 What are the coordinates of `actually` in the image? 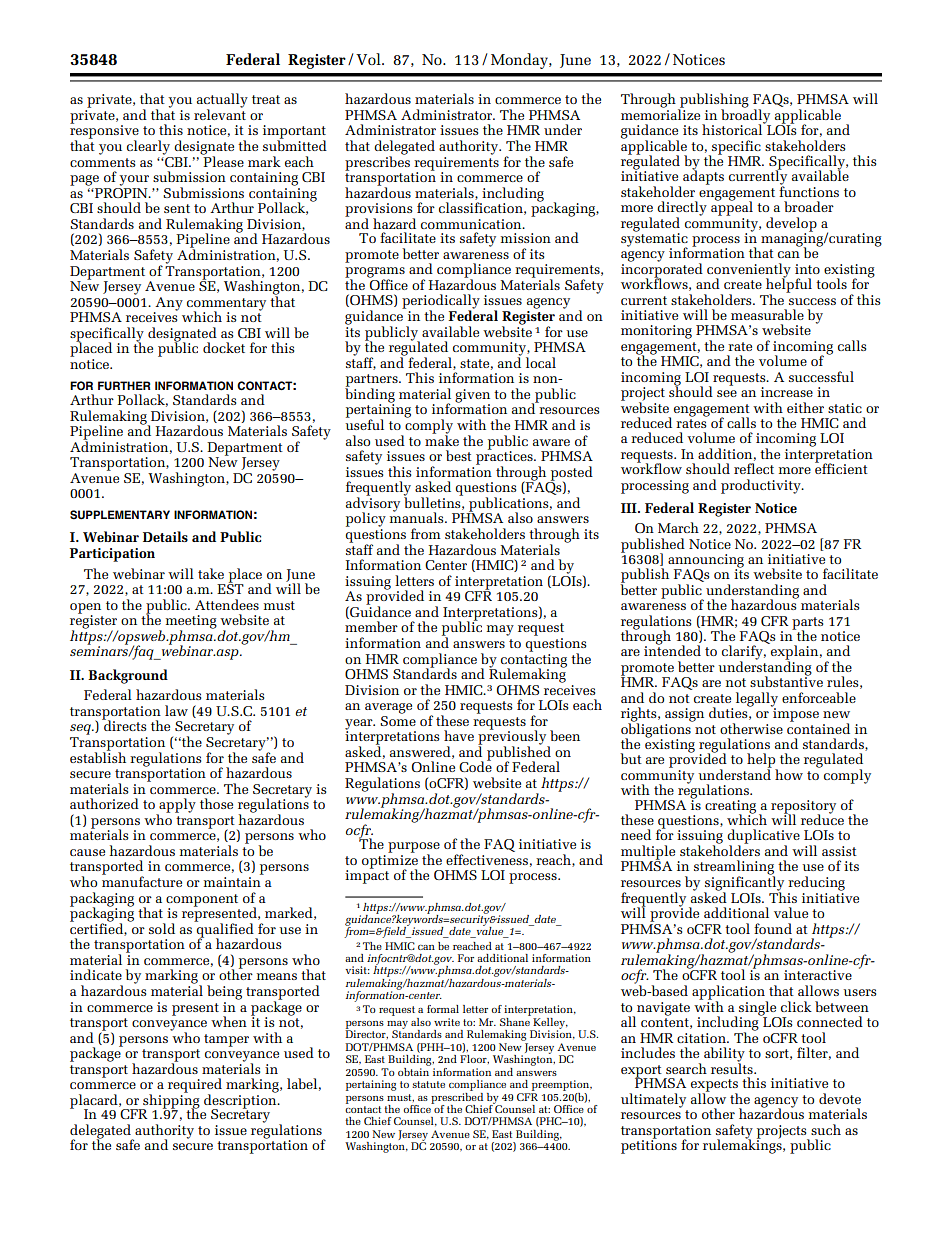 It's located at (222, 101).
